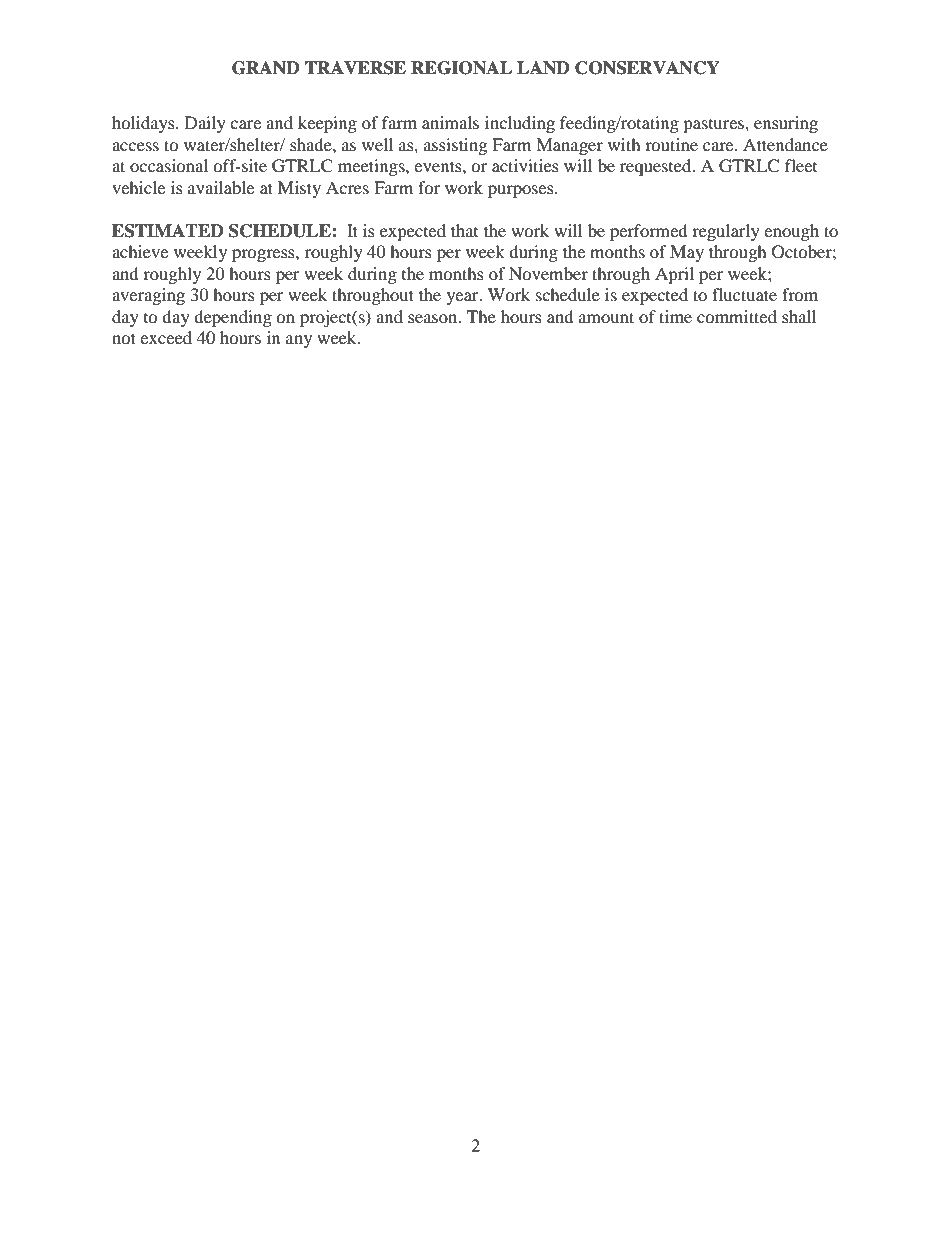  I want to click on purposes, so click(522, 191).
